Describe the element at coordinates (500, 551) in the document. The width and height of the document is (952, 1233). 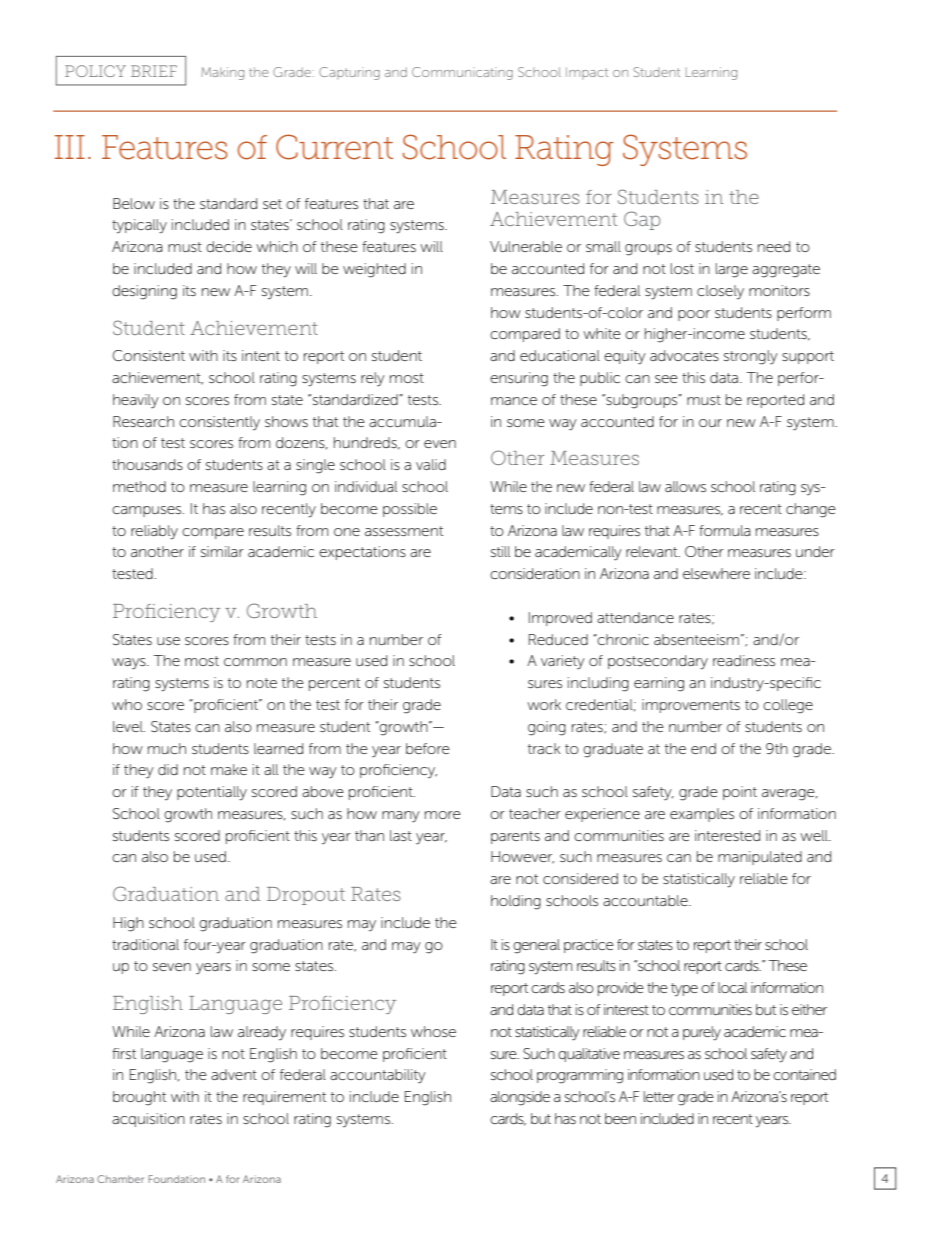
I see `still` at that location.
